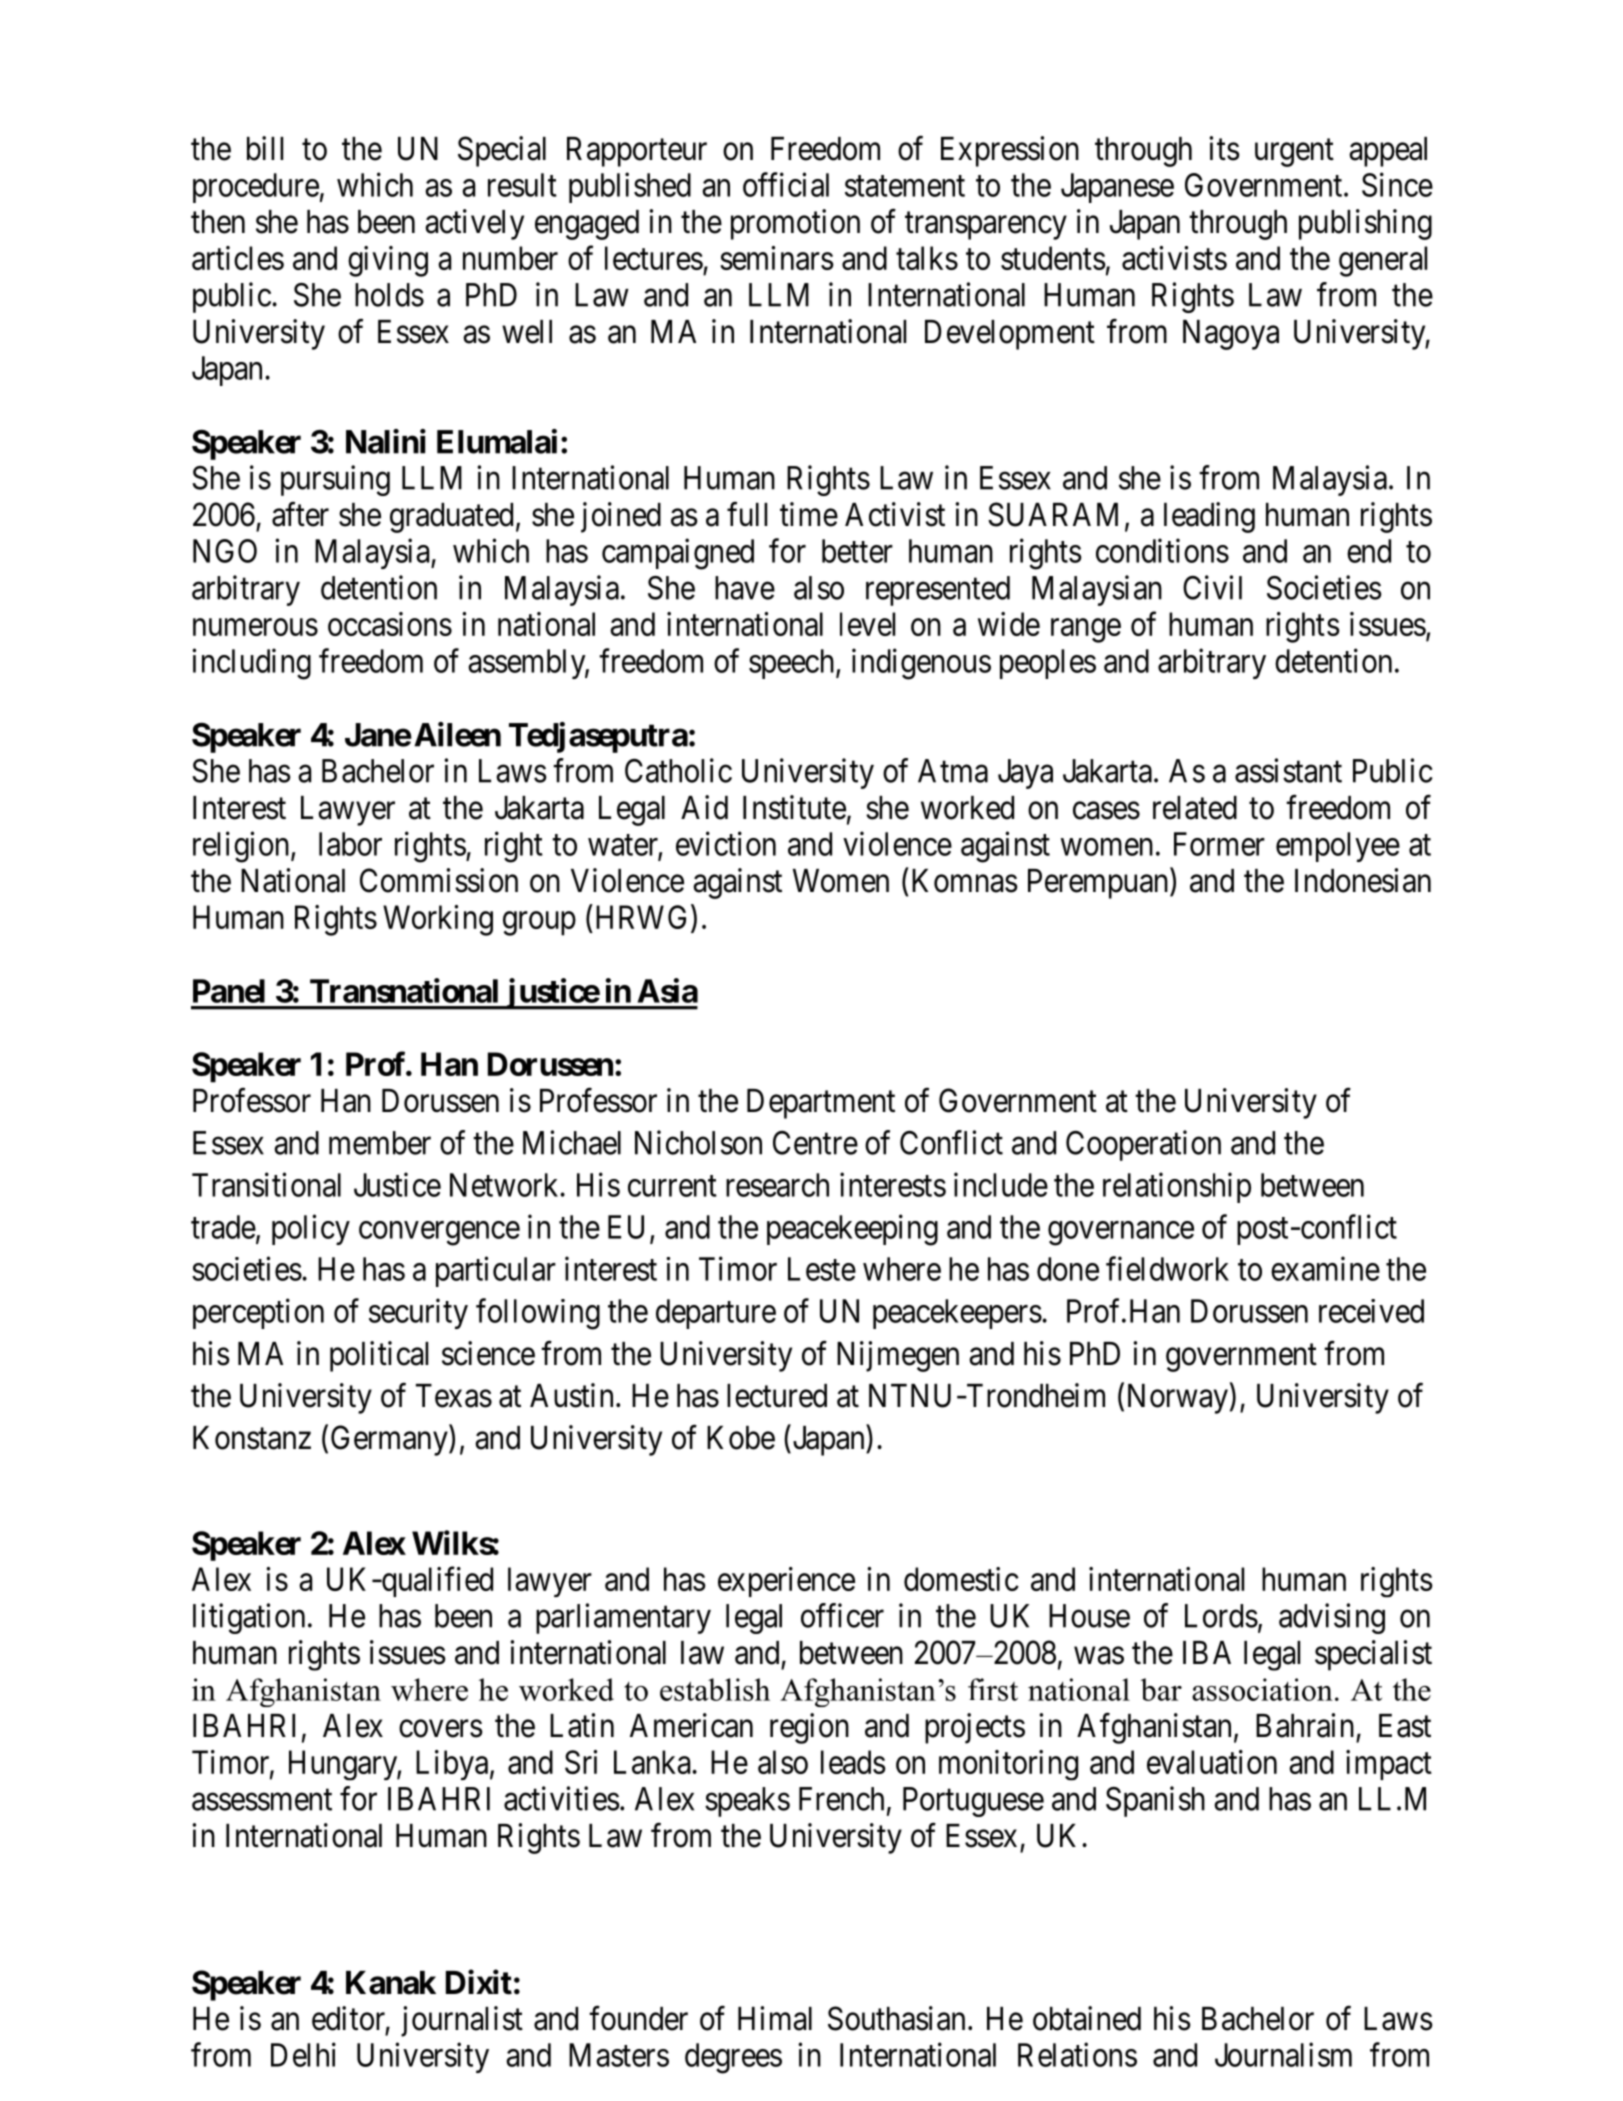  I want to click on promotion, so click(795, 224).
